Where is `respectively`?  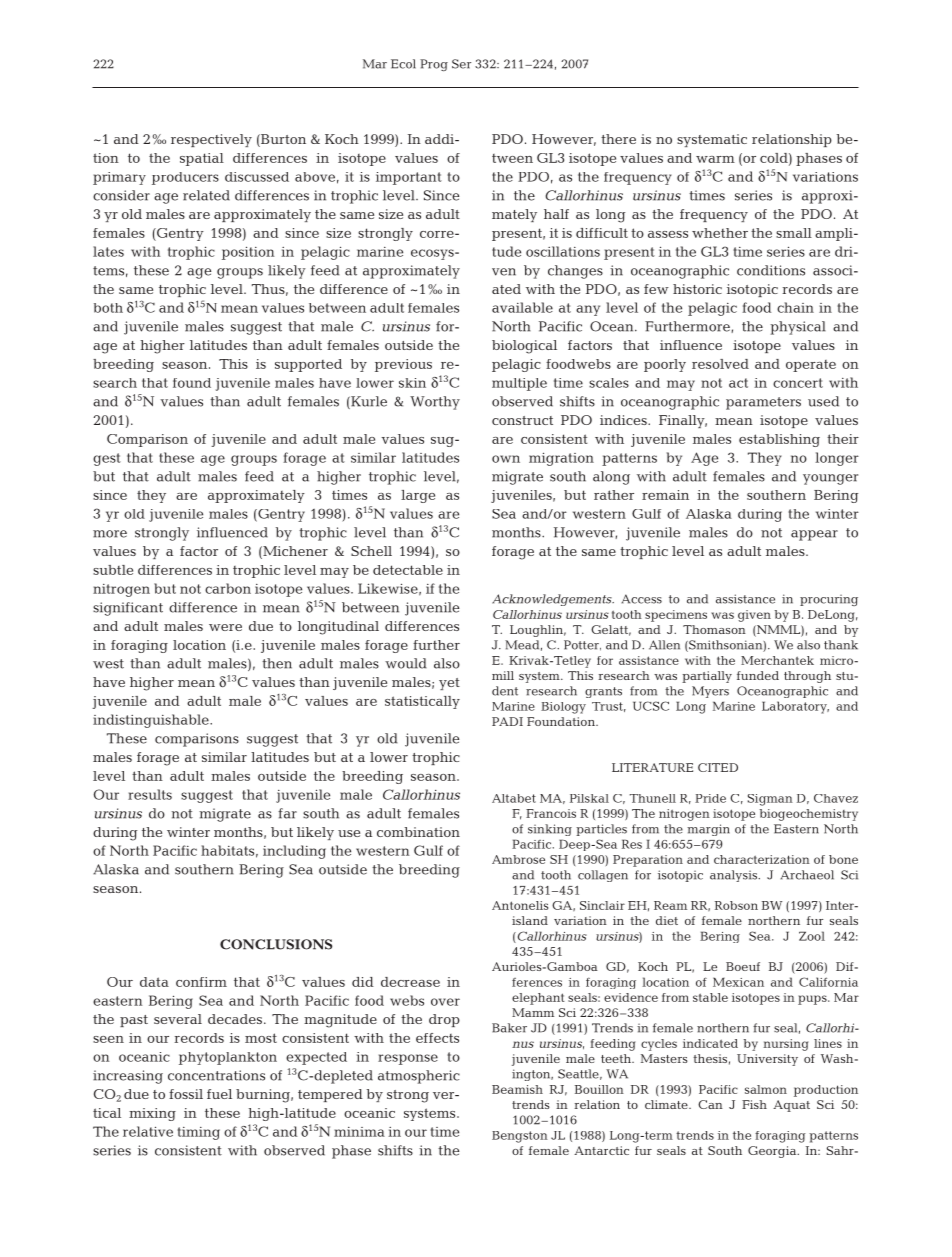 respectively is located at coordinates (211, 140).
